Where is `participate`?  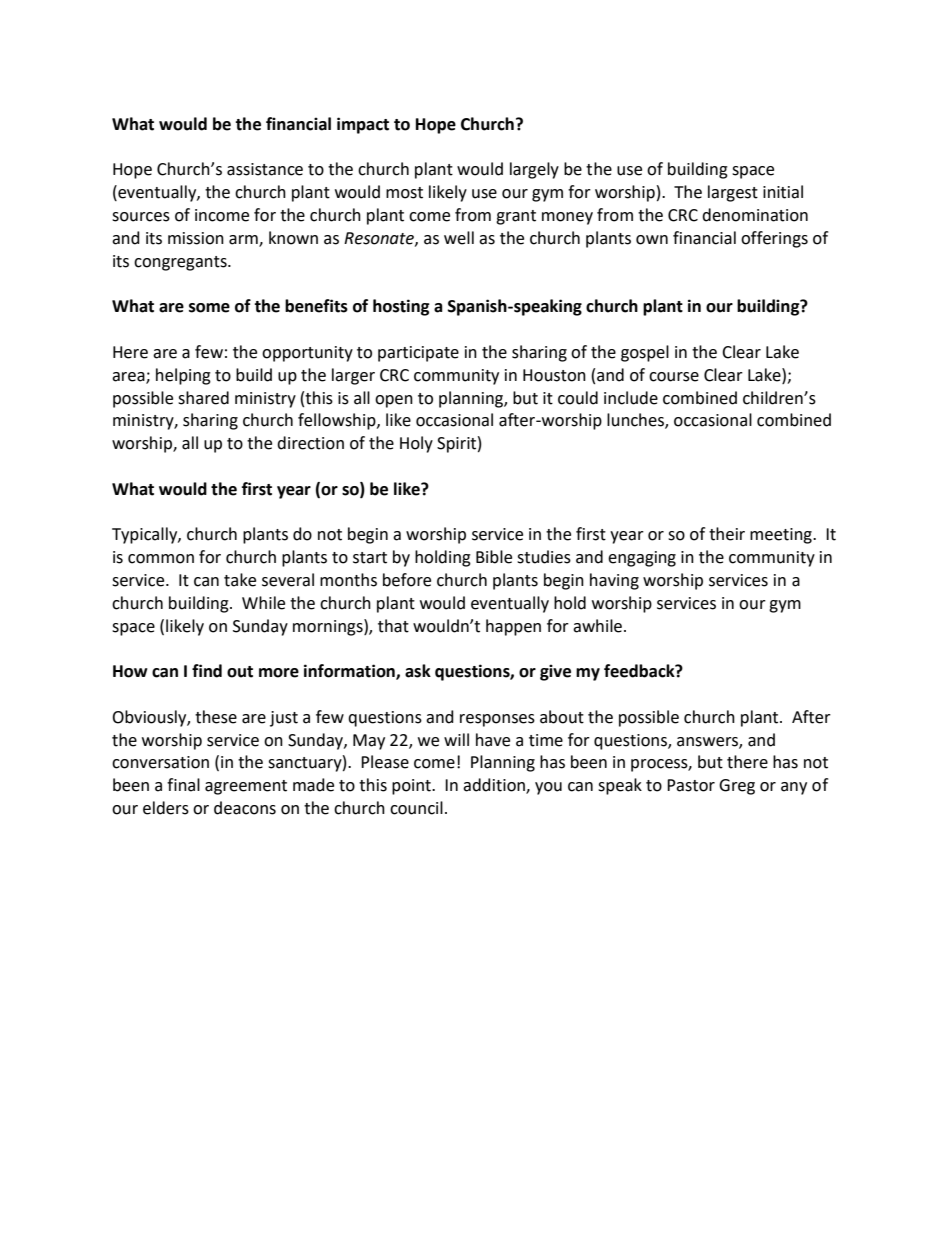
participate is located at coordinates (418, 354).
